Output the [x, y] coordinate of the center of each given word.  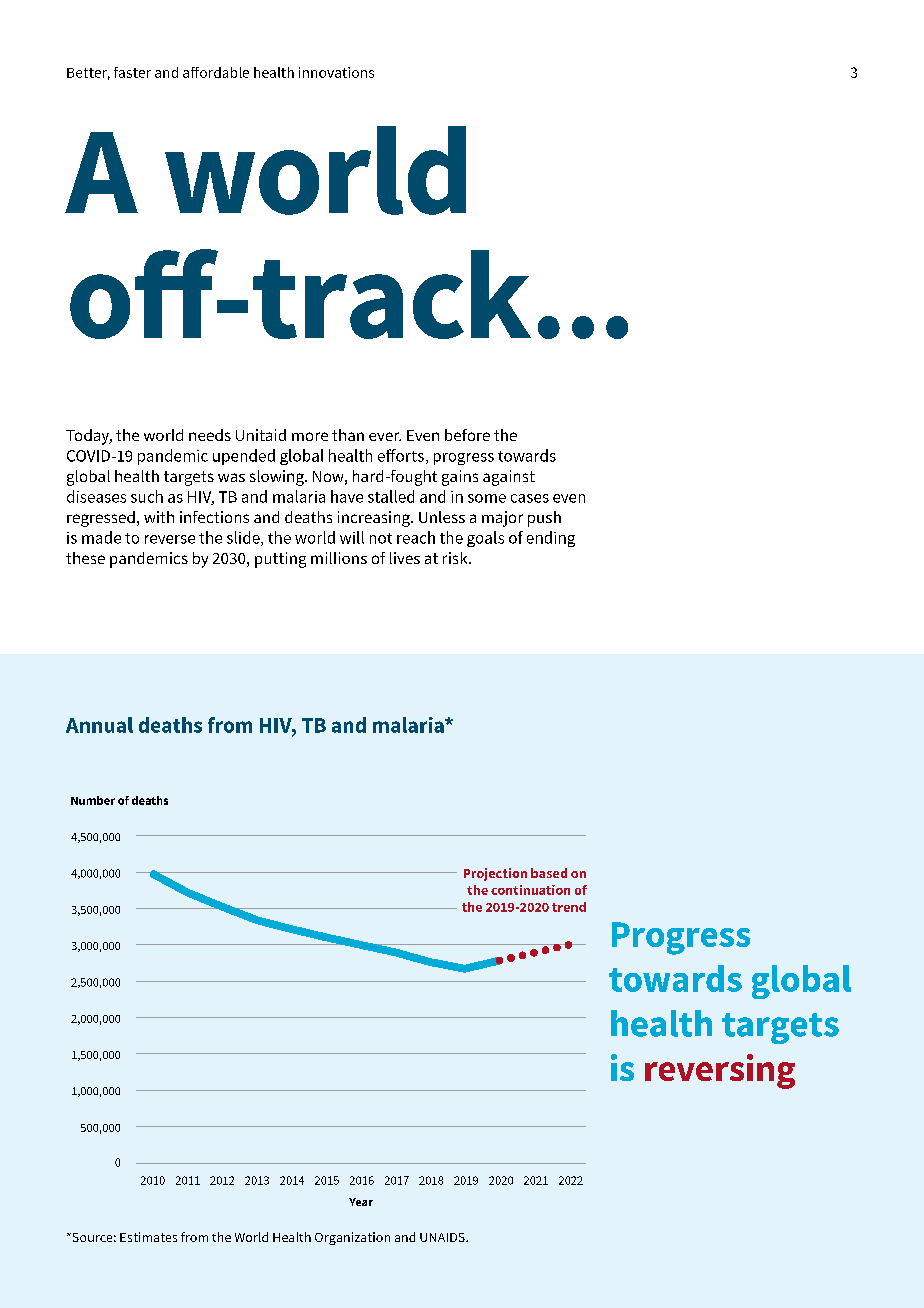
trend [569, 907]
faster [132, 72]
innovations [336, 72]
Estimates [148, 1237]
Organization [352, 1238]
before [467, 435]
